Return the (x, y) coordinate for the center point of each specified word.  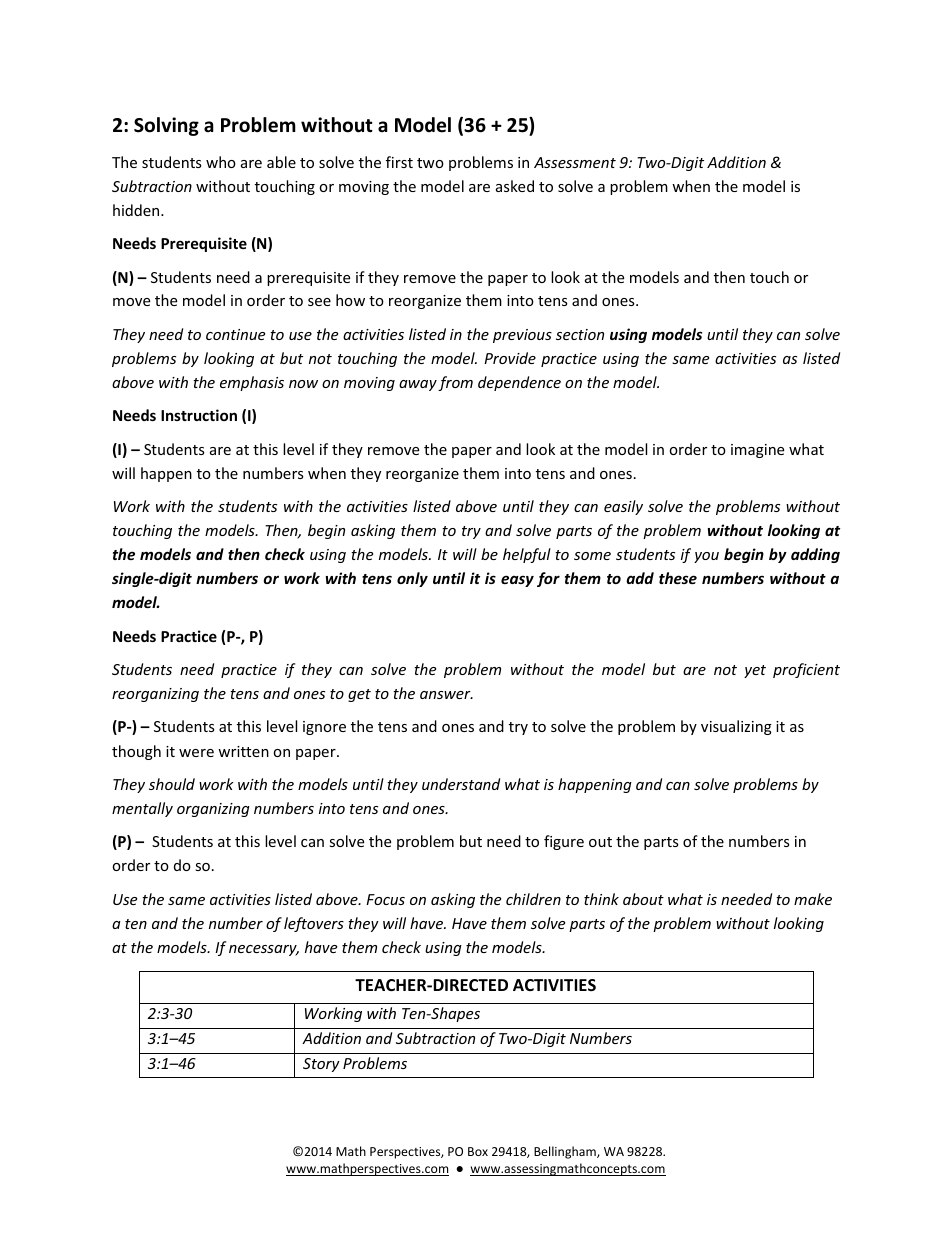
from (455, 383)
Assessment (575, 162)
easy (517, 581)
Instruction (199, 415)
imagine (757, 451)
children (533, 899)
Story (321, 1065)
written (243, 751)
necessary (264, 950)
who (221, 162)
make (813, 899)
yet (755, 671)
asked (515, 186)
